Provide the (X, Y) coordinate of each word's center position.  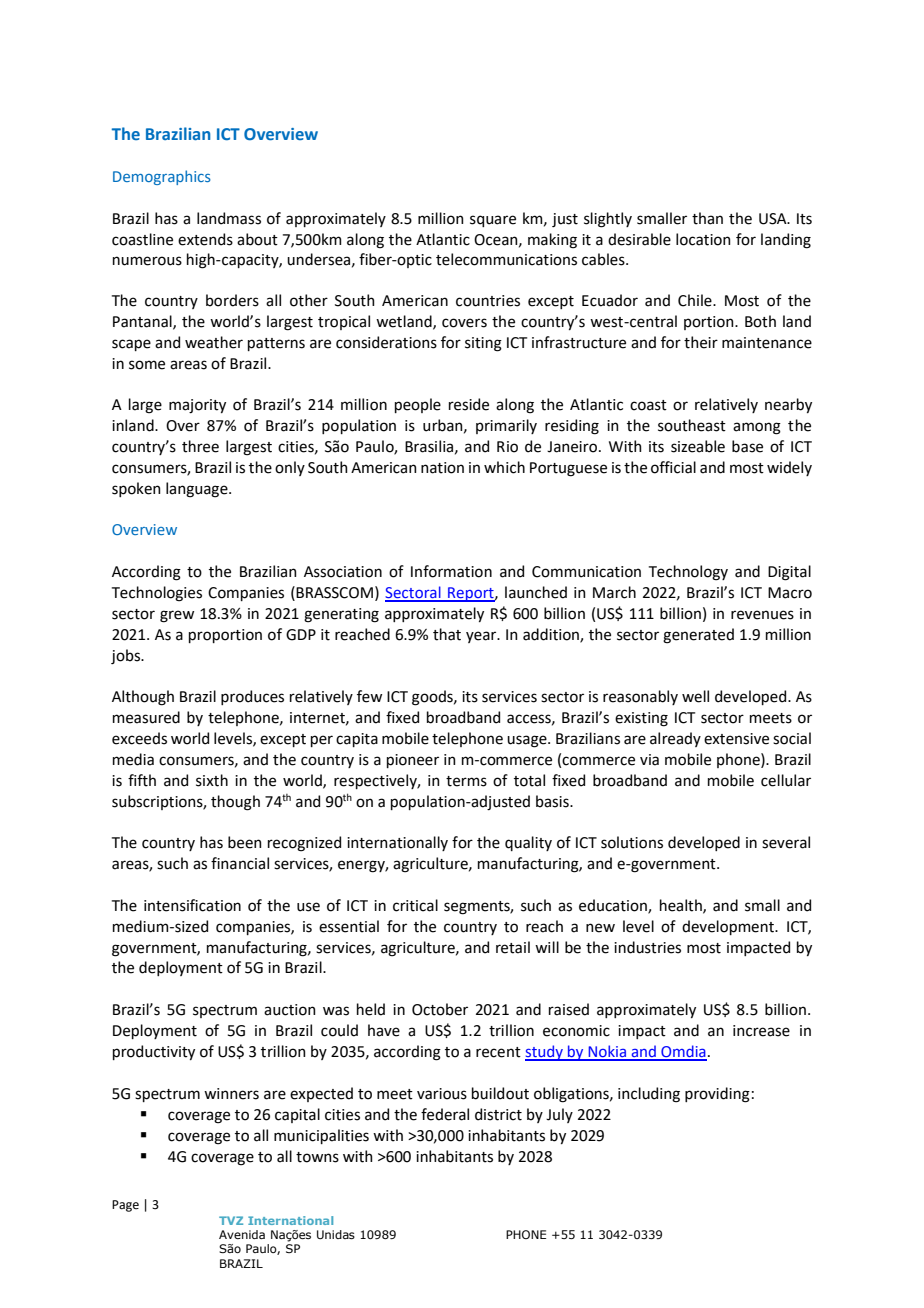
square (493, 221)
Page (125, 1206)
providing (717, 1095)
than (707, 218)
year (482, 637)
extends (205, 239)
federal (445, 1114)
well (695, 696)
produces (252, 697)
